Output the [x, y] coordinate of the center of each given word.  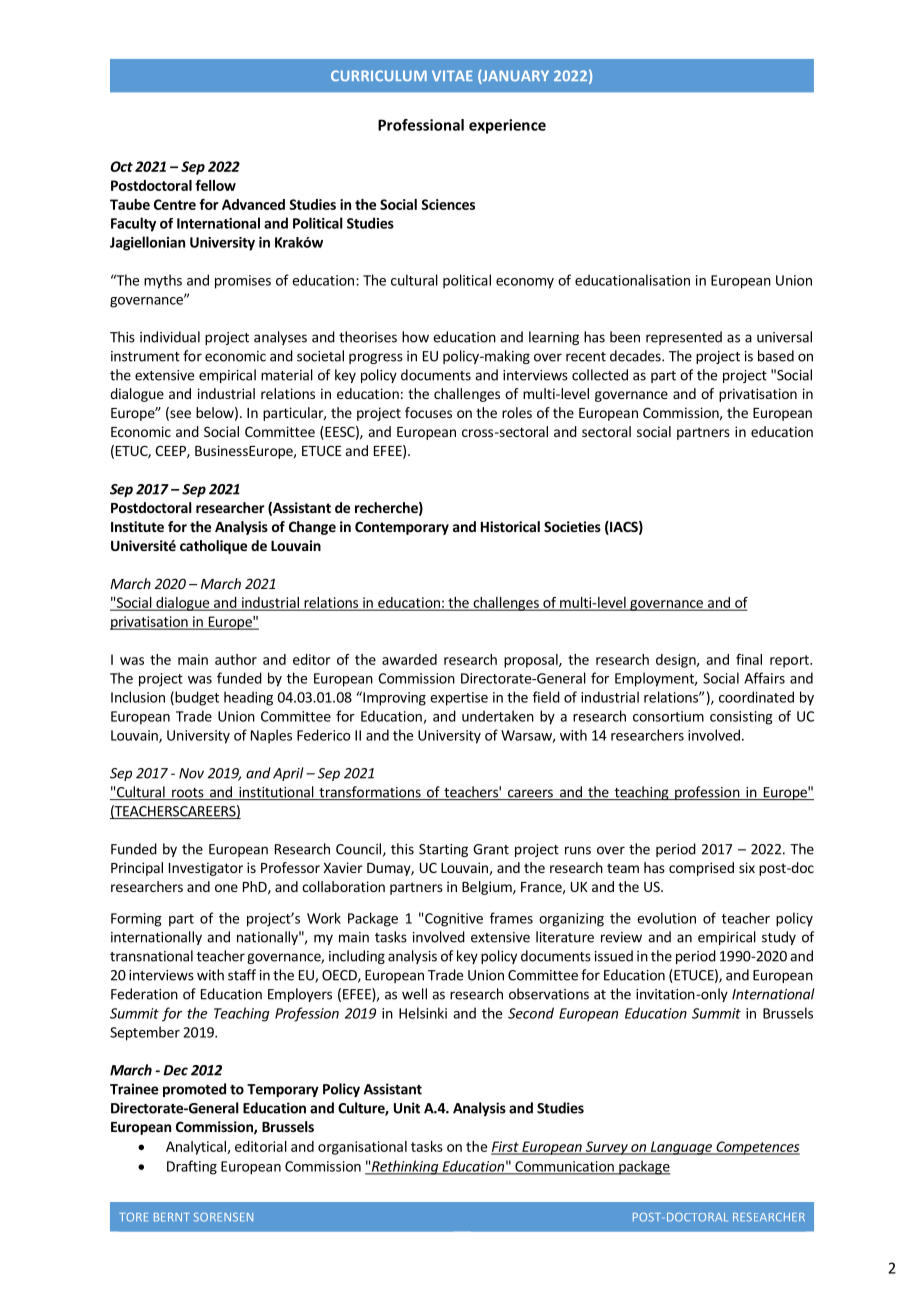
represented [684, 338]
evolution [666, 918]
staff [242, 975]
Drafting [192, 1167]
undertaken [498, 716]
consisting [741, 718]
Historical [510, 526]
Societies [572, 526]
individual [170, 337]
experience [507, 126]
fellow [215, 185]
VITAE [452, 75]
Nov [191, 773]
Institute [137, 526]
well [414, 994]
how [415, 337]
